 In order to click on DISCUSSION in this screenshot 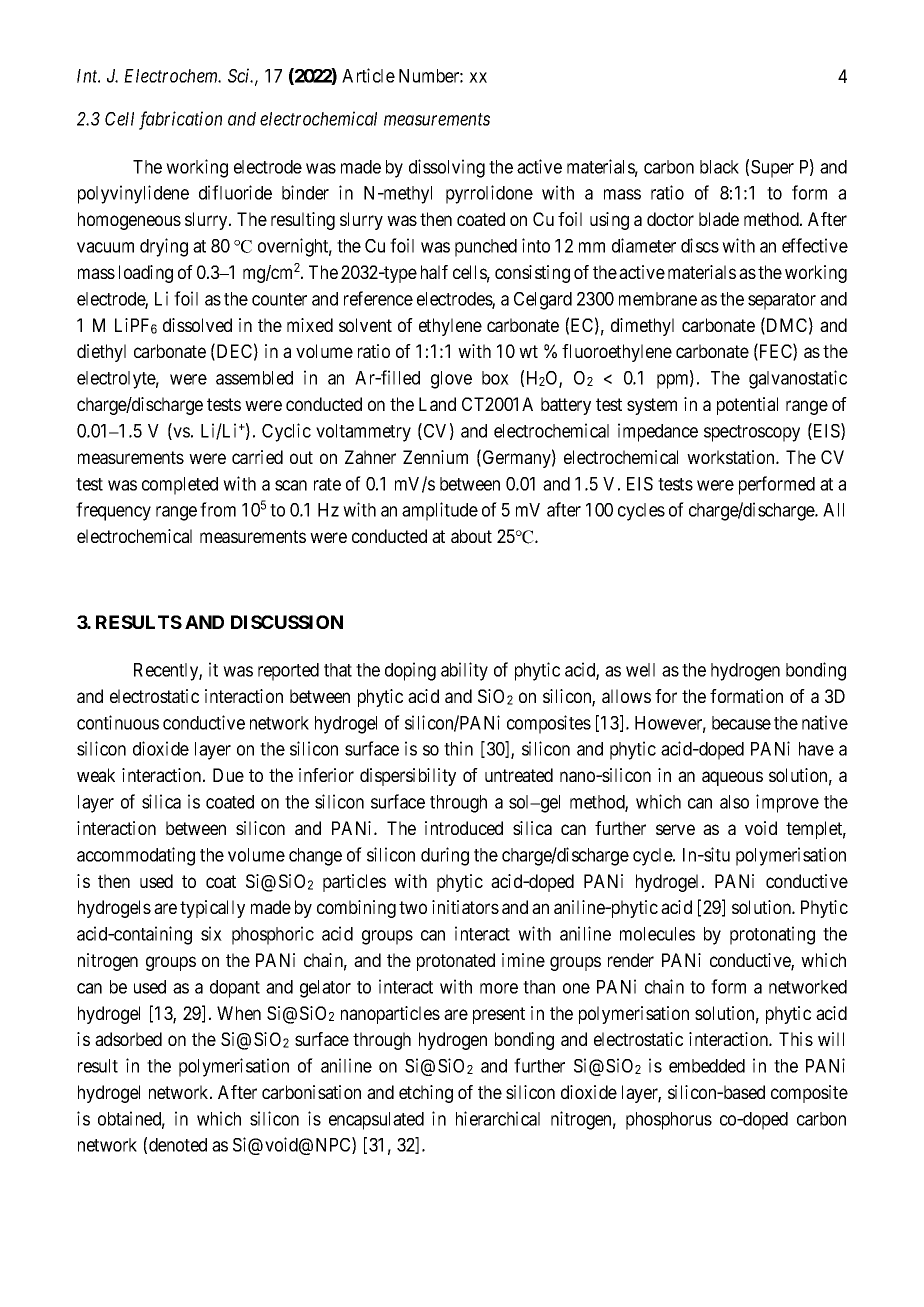, I will do `click(287, 622)`.
